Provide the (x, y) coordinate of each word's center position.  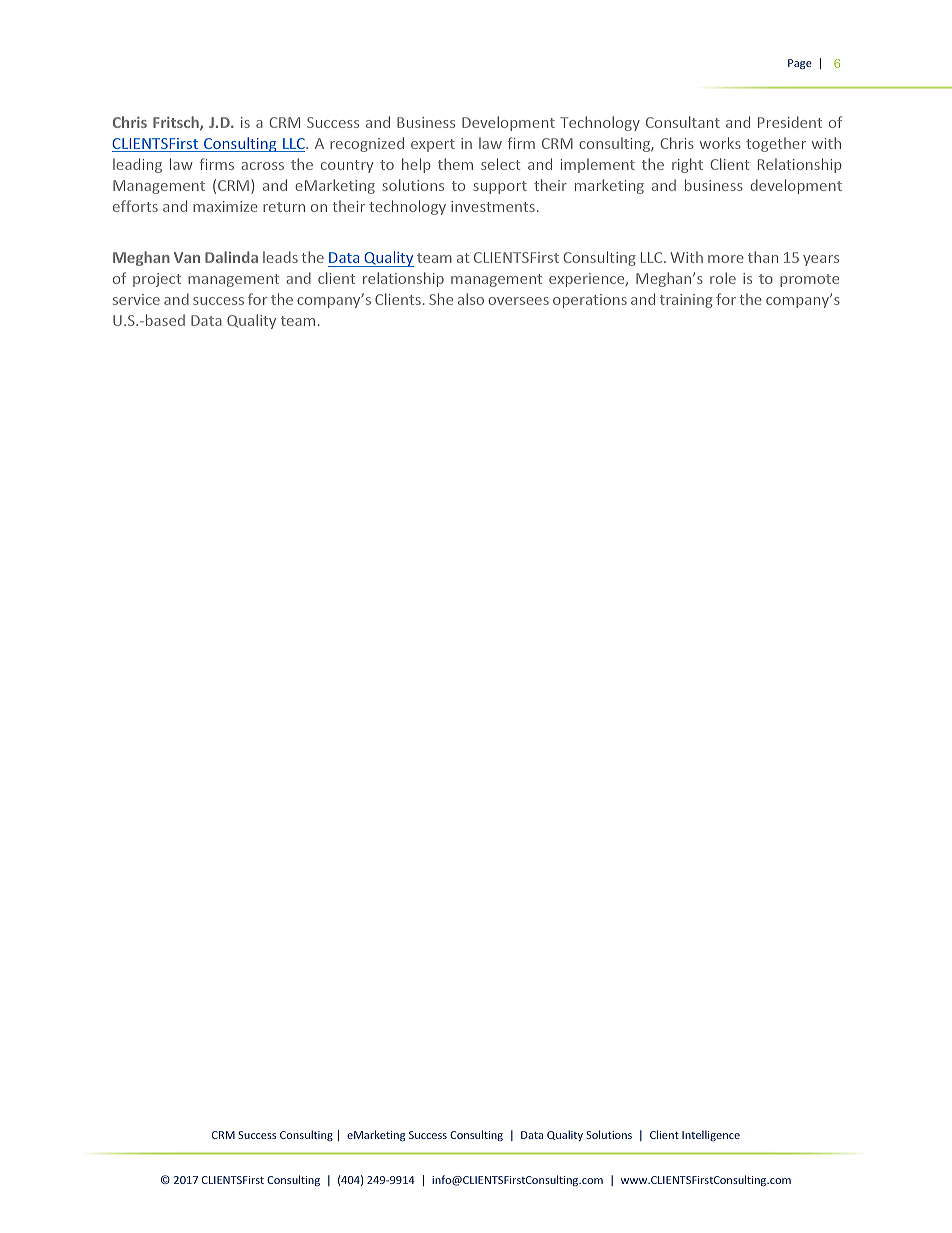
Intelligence (711, 1135)
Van (187, 257)
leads (280, 257)
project (157, 280)
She (441, 299)
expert (433, 145)
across (262, 166)
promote (809, 280)
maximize (225, 206)
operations (590, 301)
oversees (518, 301)
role (723, 278)
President (790, 122)
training (686, 301)
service (136, 299)
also (471, 299)
